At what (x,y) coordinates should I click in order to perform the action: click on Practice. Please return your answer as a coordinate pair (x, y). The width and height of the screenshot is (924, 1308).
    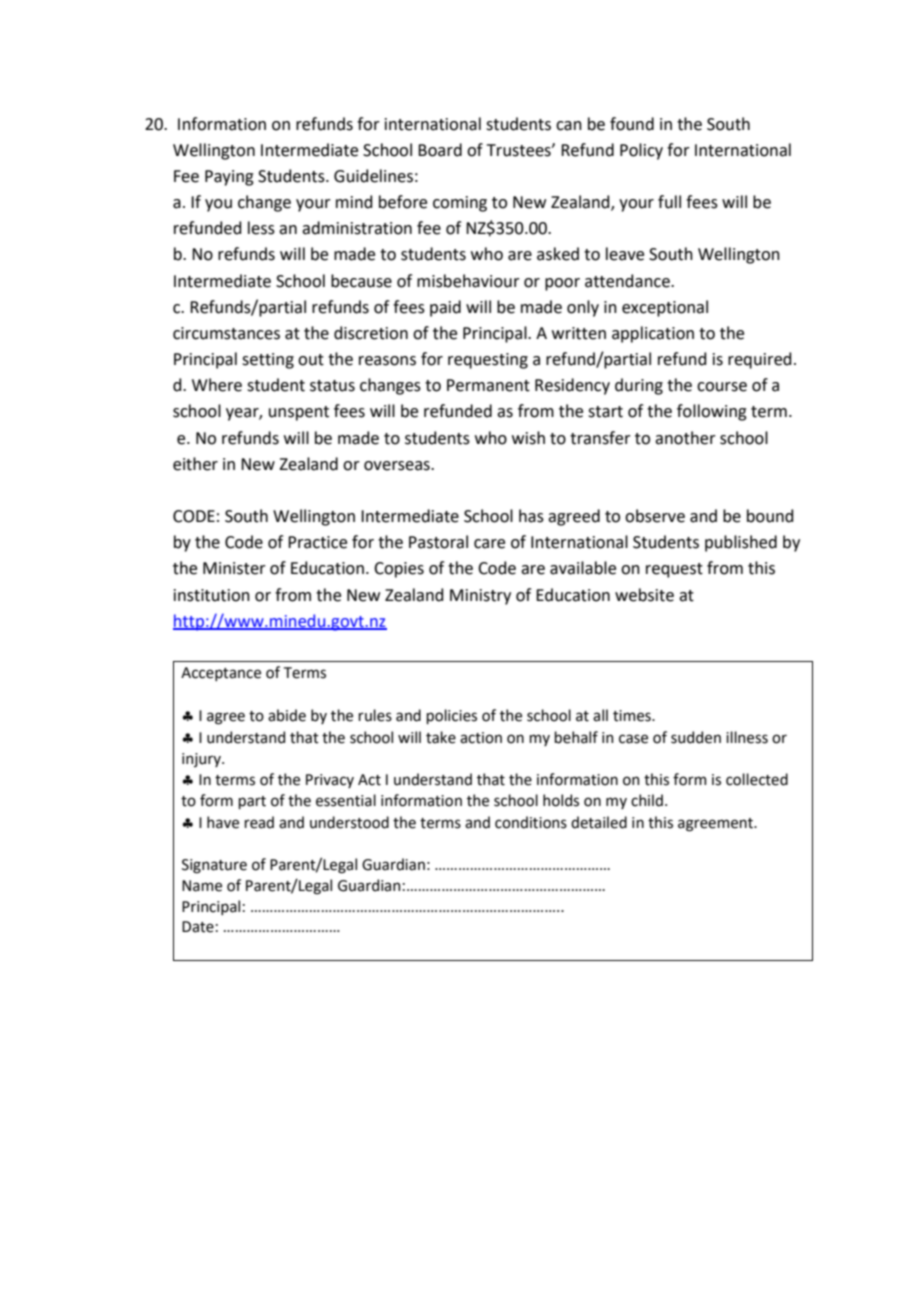
    Looking at the image, I should click on (317, 542).
